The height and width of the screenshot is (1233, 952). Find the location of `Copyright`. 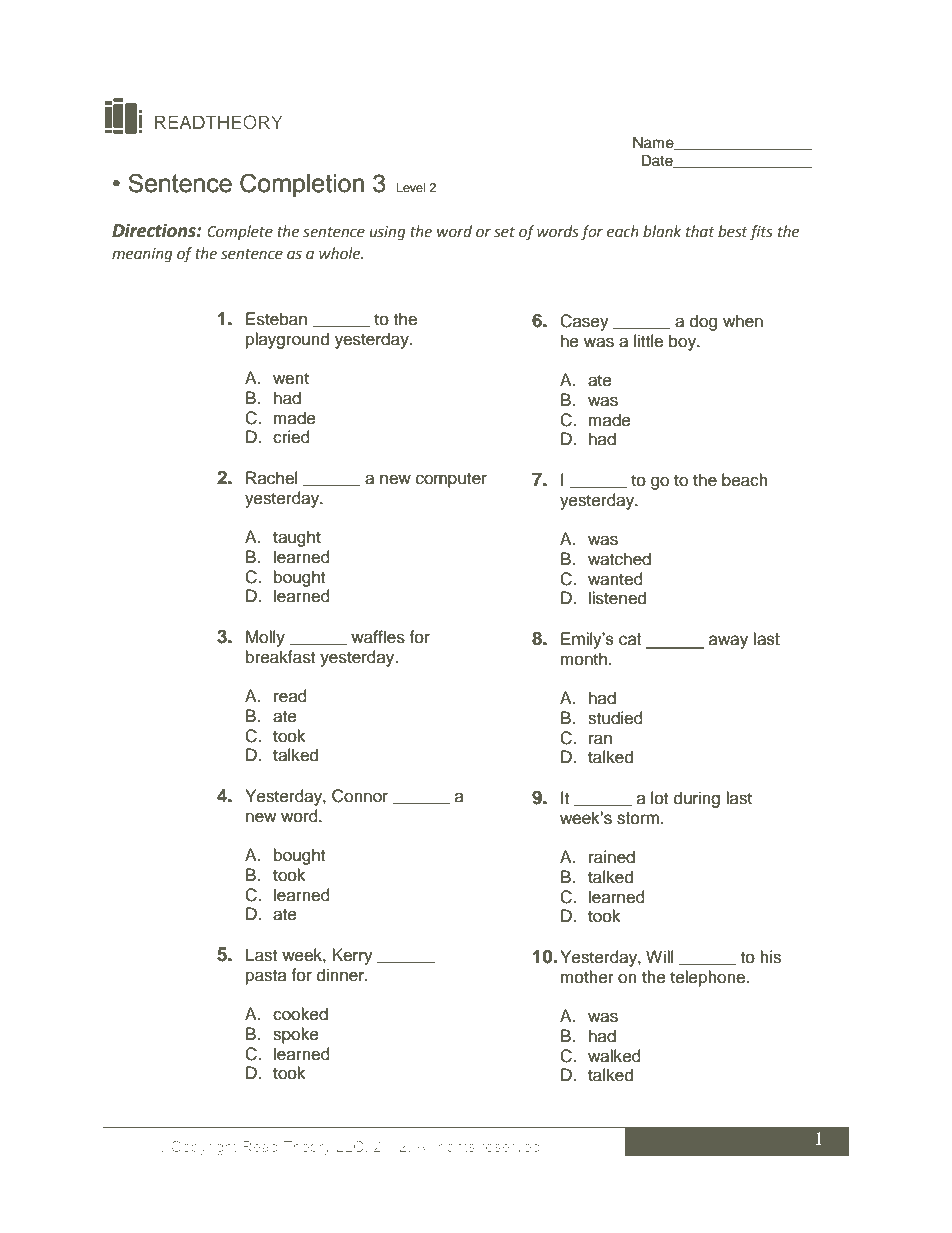

Copyright is located at coordinates (204, 1148).
